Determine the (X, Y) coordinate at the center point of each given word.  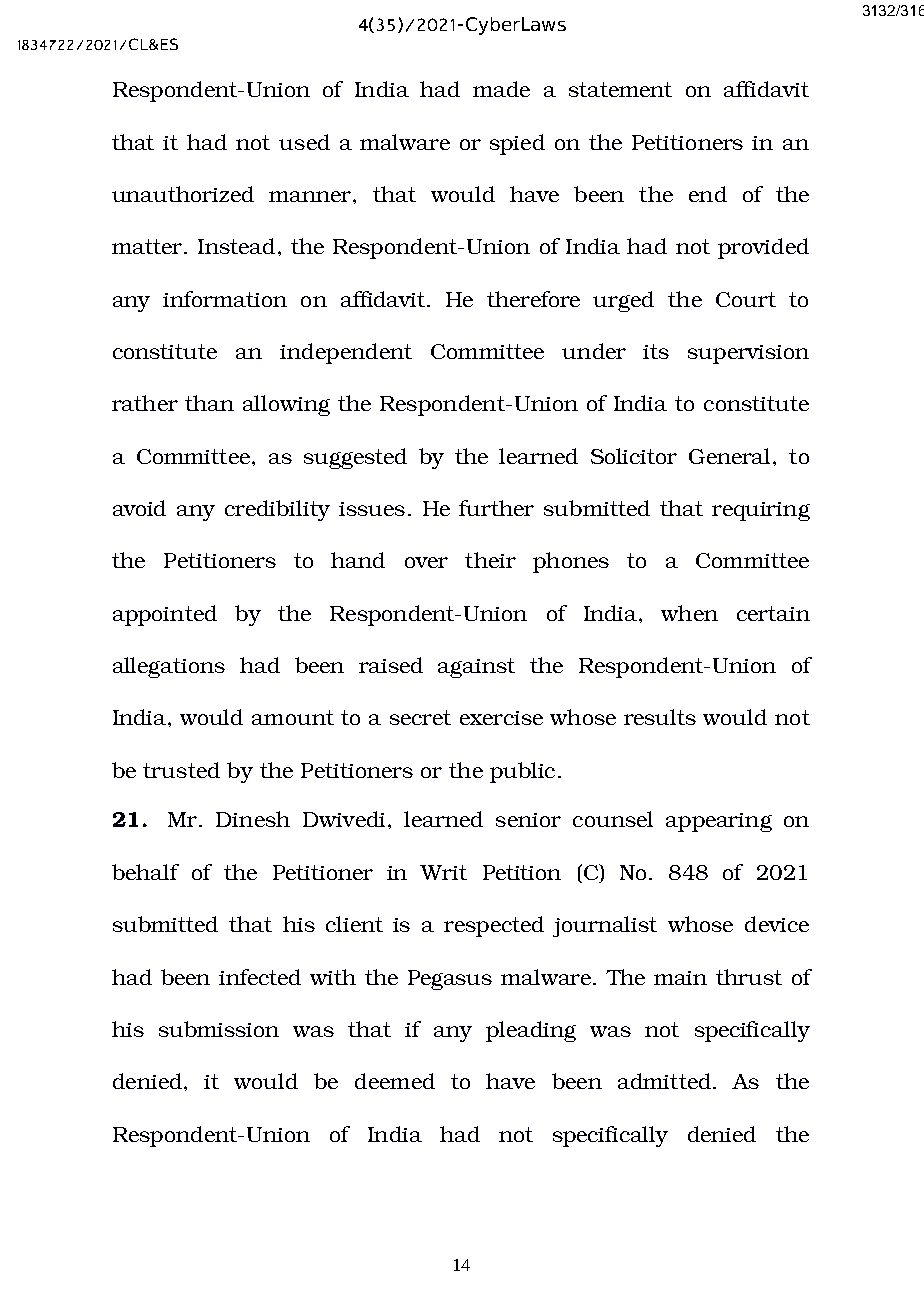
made (501, 89)
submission (219, 1029)
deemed (395, 1081)
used (304, 142)
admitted (664, 1081)
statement (620, 89)
